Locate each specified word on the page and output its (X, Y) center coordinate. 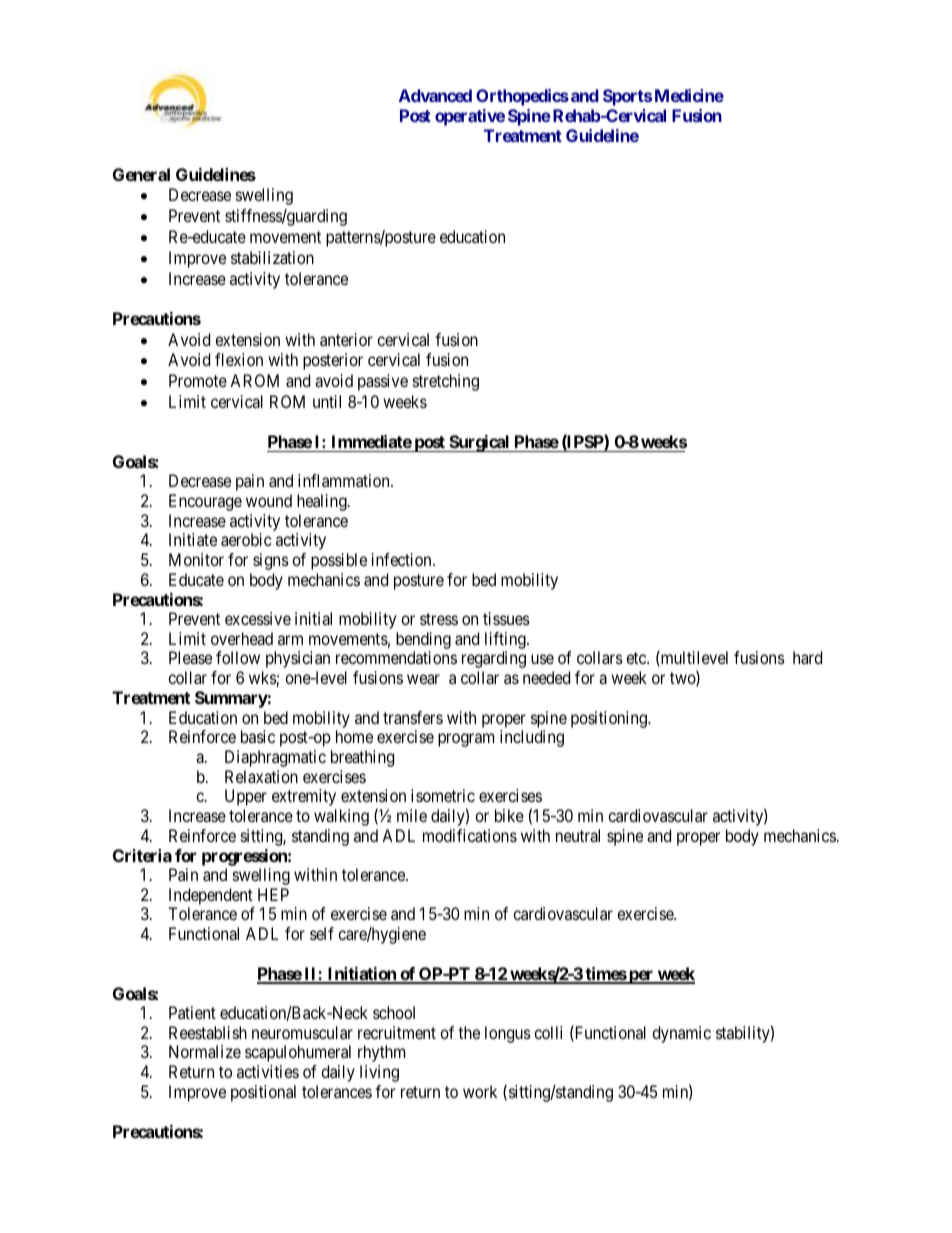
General (141, 174)
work (480, 1091)
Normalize (205, 1051)
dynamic (681, 1034)
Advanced (435, 95)
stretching (446, 382)
